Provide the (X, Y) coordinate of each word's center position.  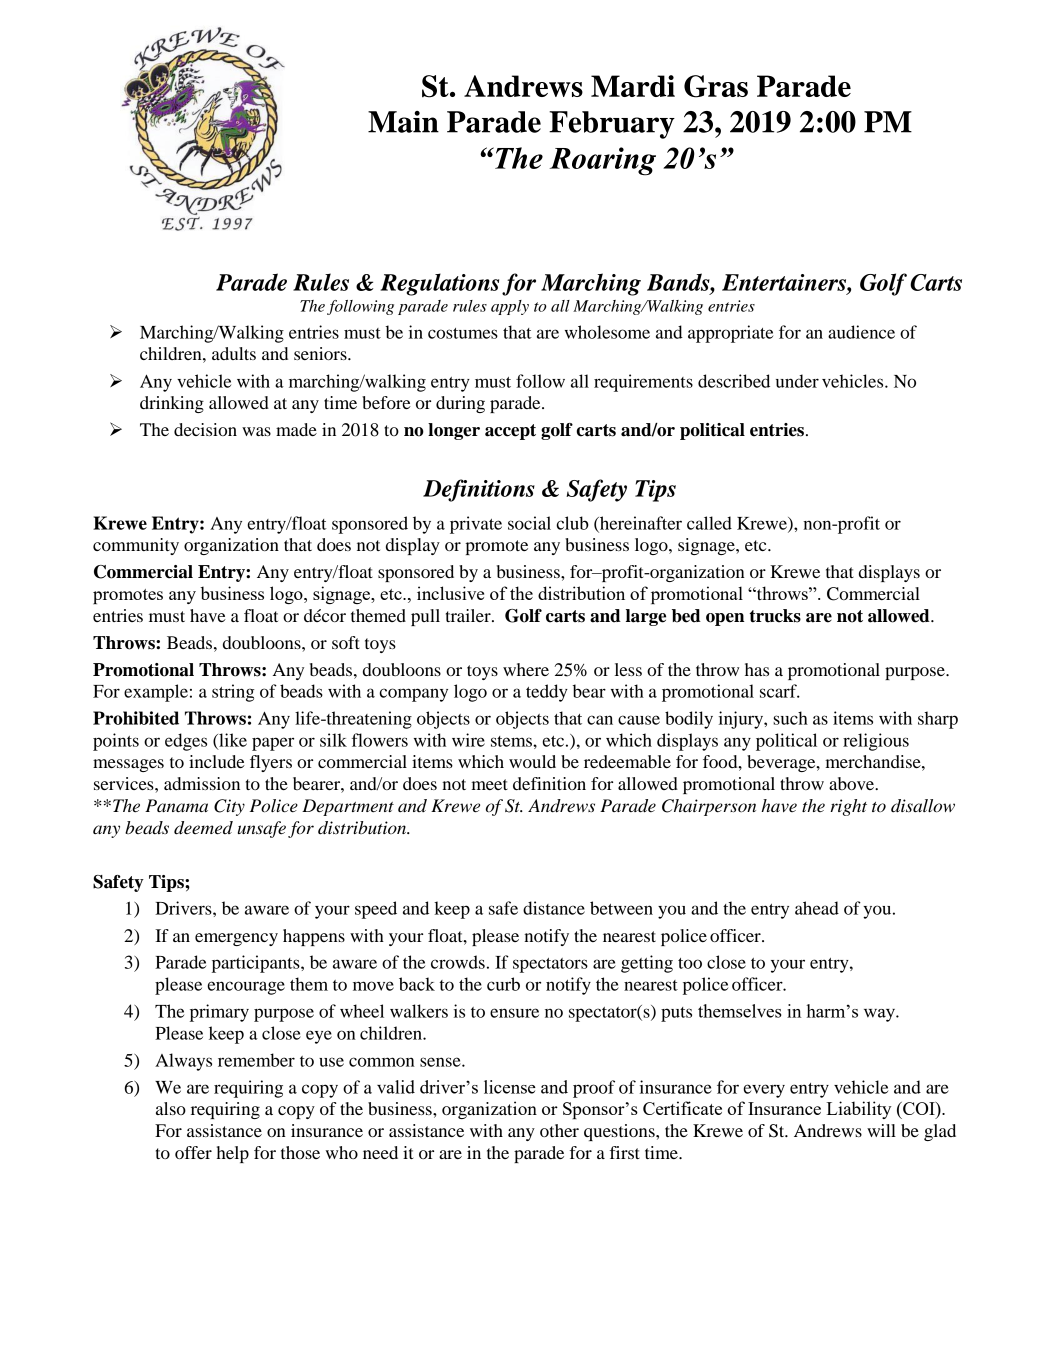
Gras (716, 86)
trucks (775, 616)
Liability (859, 1110)
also (171, 1108)
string (233, 693)
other (559, 1130)
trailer (469, 615)
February (612, 125)
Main (403, 122)
